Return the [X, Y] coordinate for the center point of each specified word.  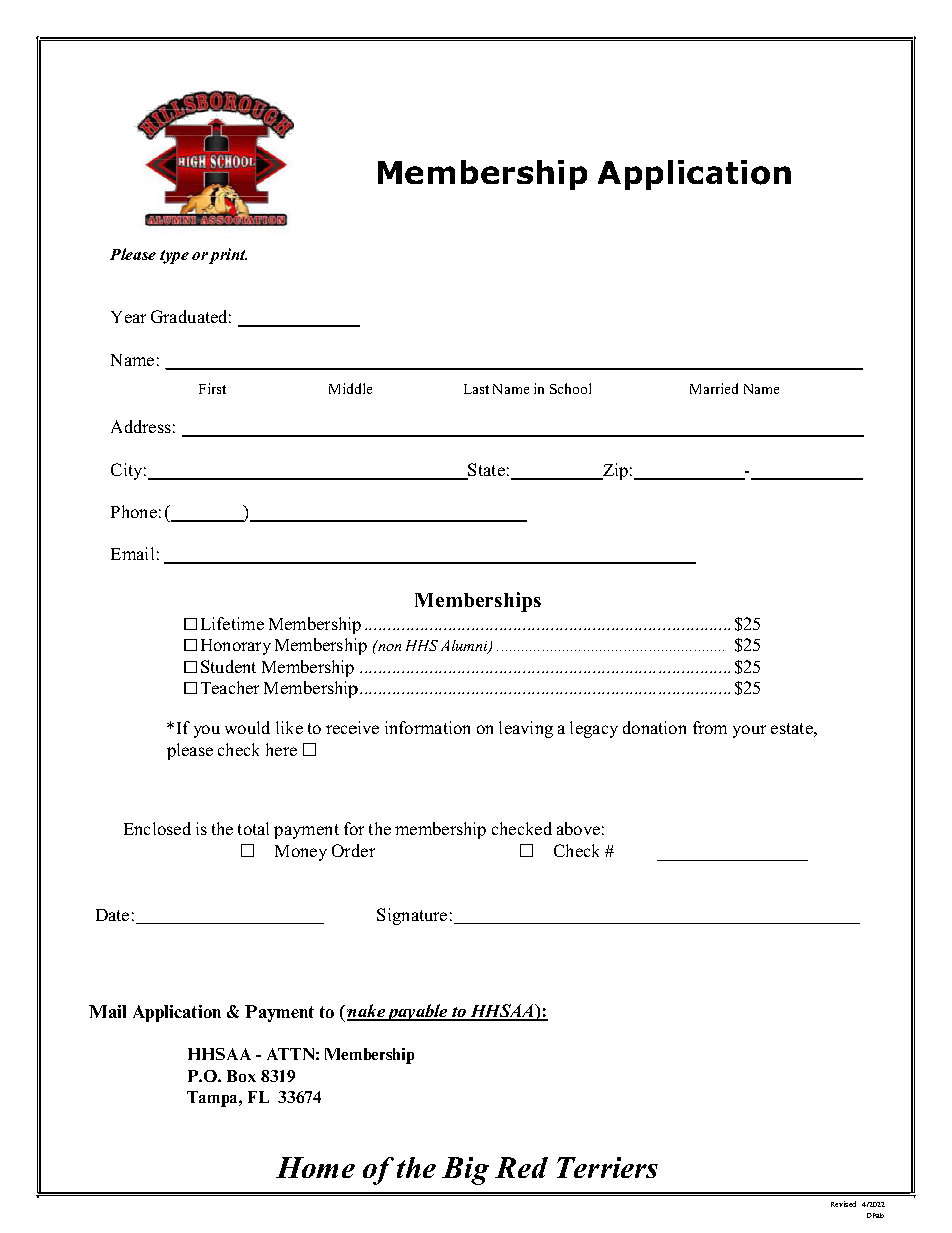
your [749, 731]
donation [654, 727]
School [570, 388]
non [388, 646]
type [174, 257]
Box [241, 1076]
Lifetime [232, 623]
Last [476, 389]
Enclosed [157, 828]
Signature [412, 916]
